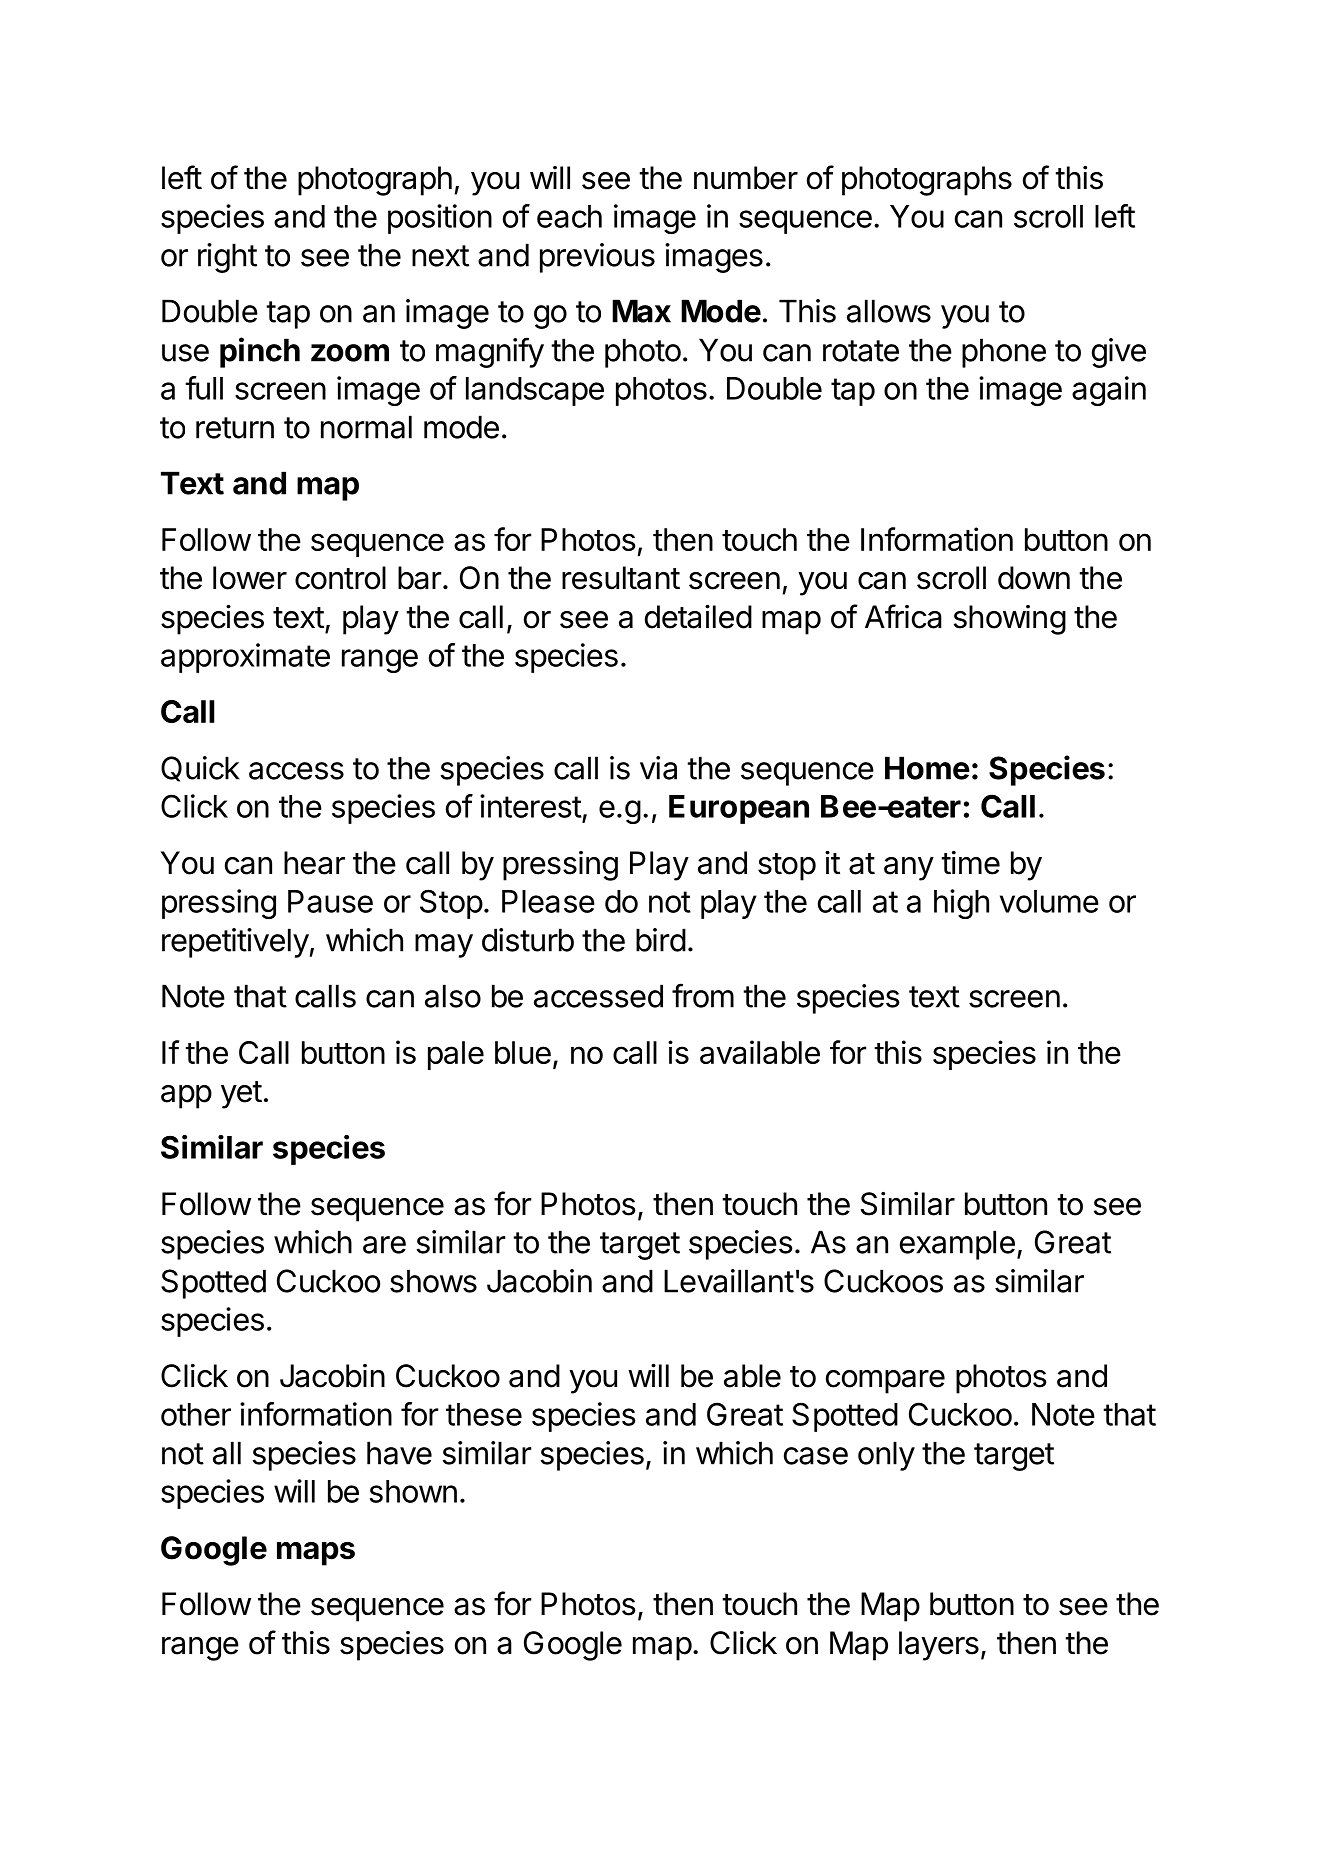  Describe the element at coordinates (316, 1554) in the document. I see `maps` at that location.
